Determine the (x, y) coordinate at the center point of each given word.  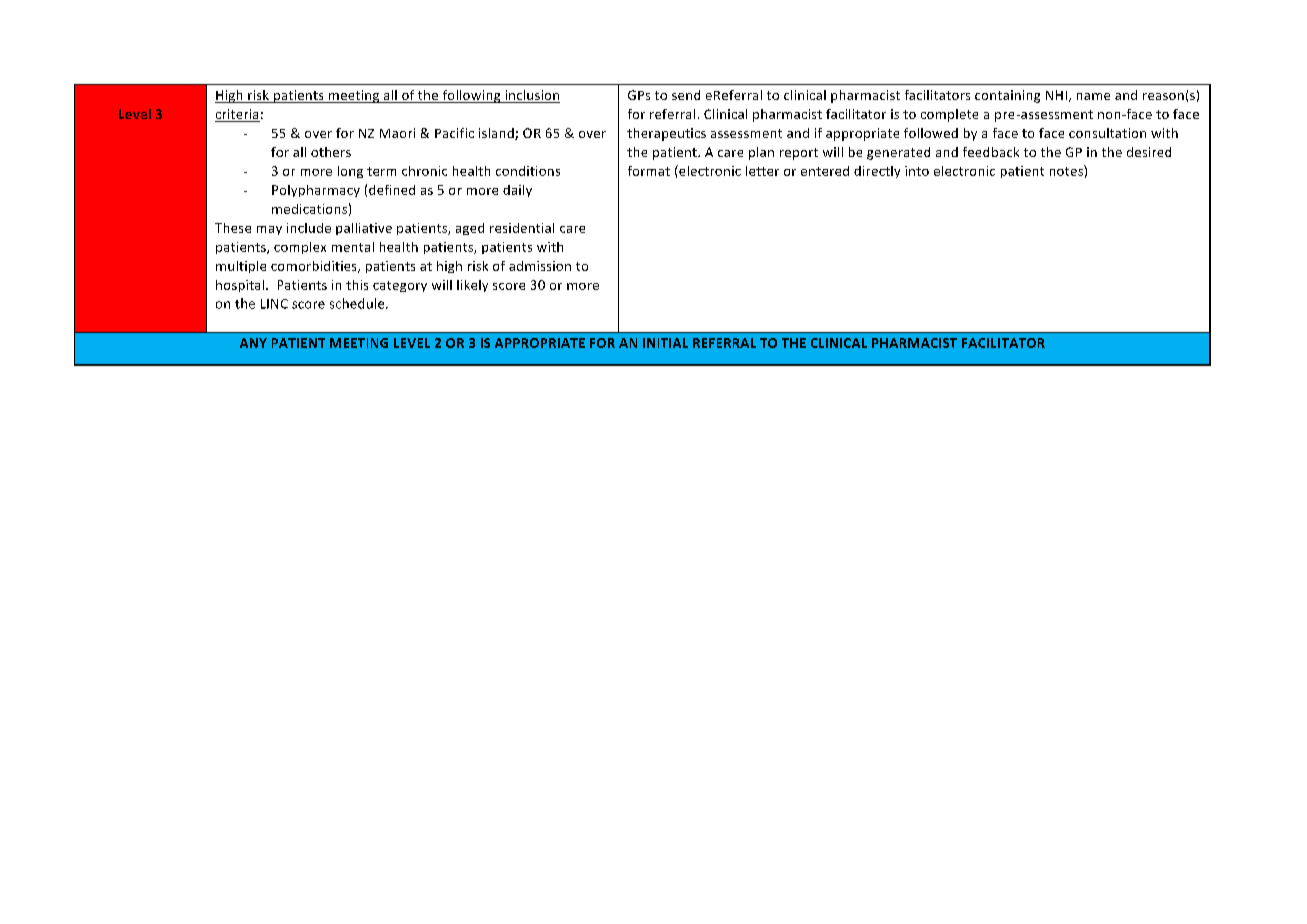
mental (353, 247)
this (357, 285)
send (686, 95)
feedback (991, 152)
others (331, 152)
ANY (253, 343)
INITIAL (665, 343)
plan (761, 153)
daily (517, 191)
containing (1007, 96)
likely (472, 286)
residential (522, 228)
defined (392, 190)
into (917, 171)
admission (540, 266)
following (471, 96)
